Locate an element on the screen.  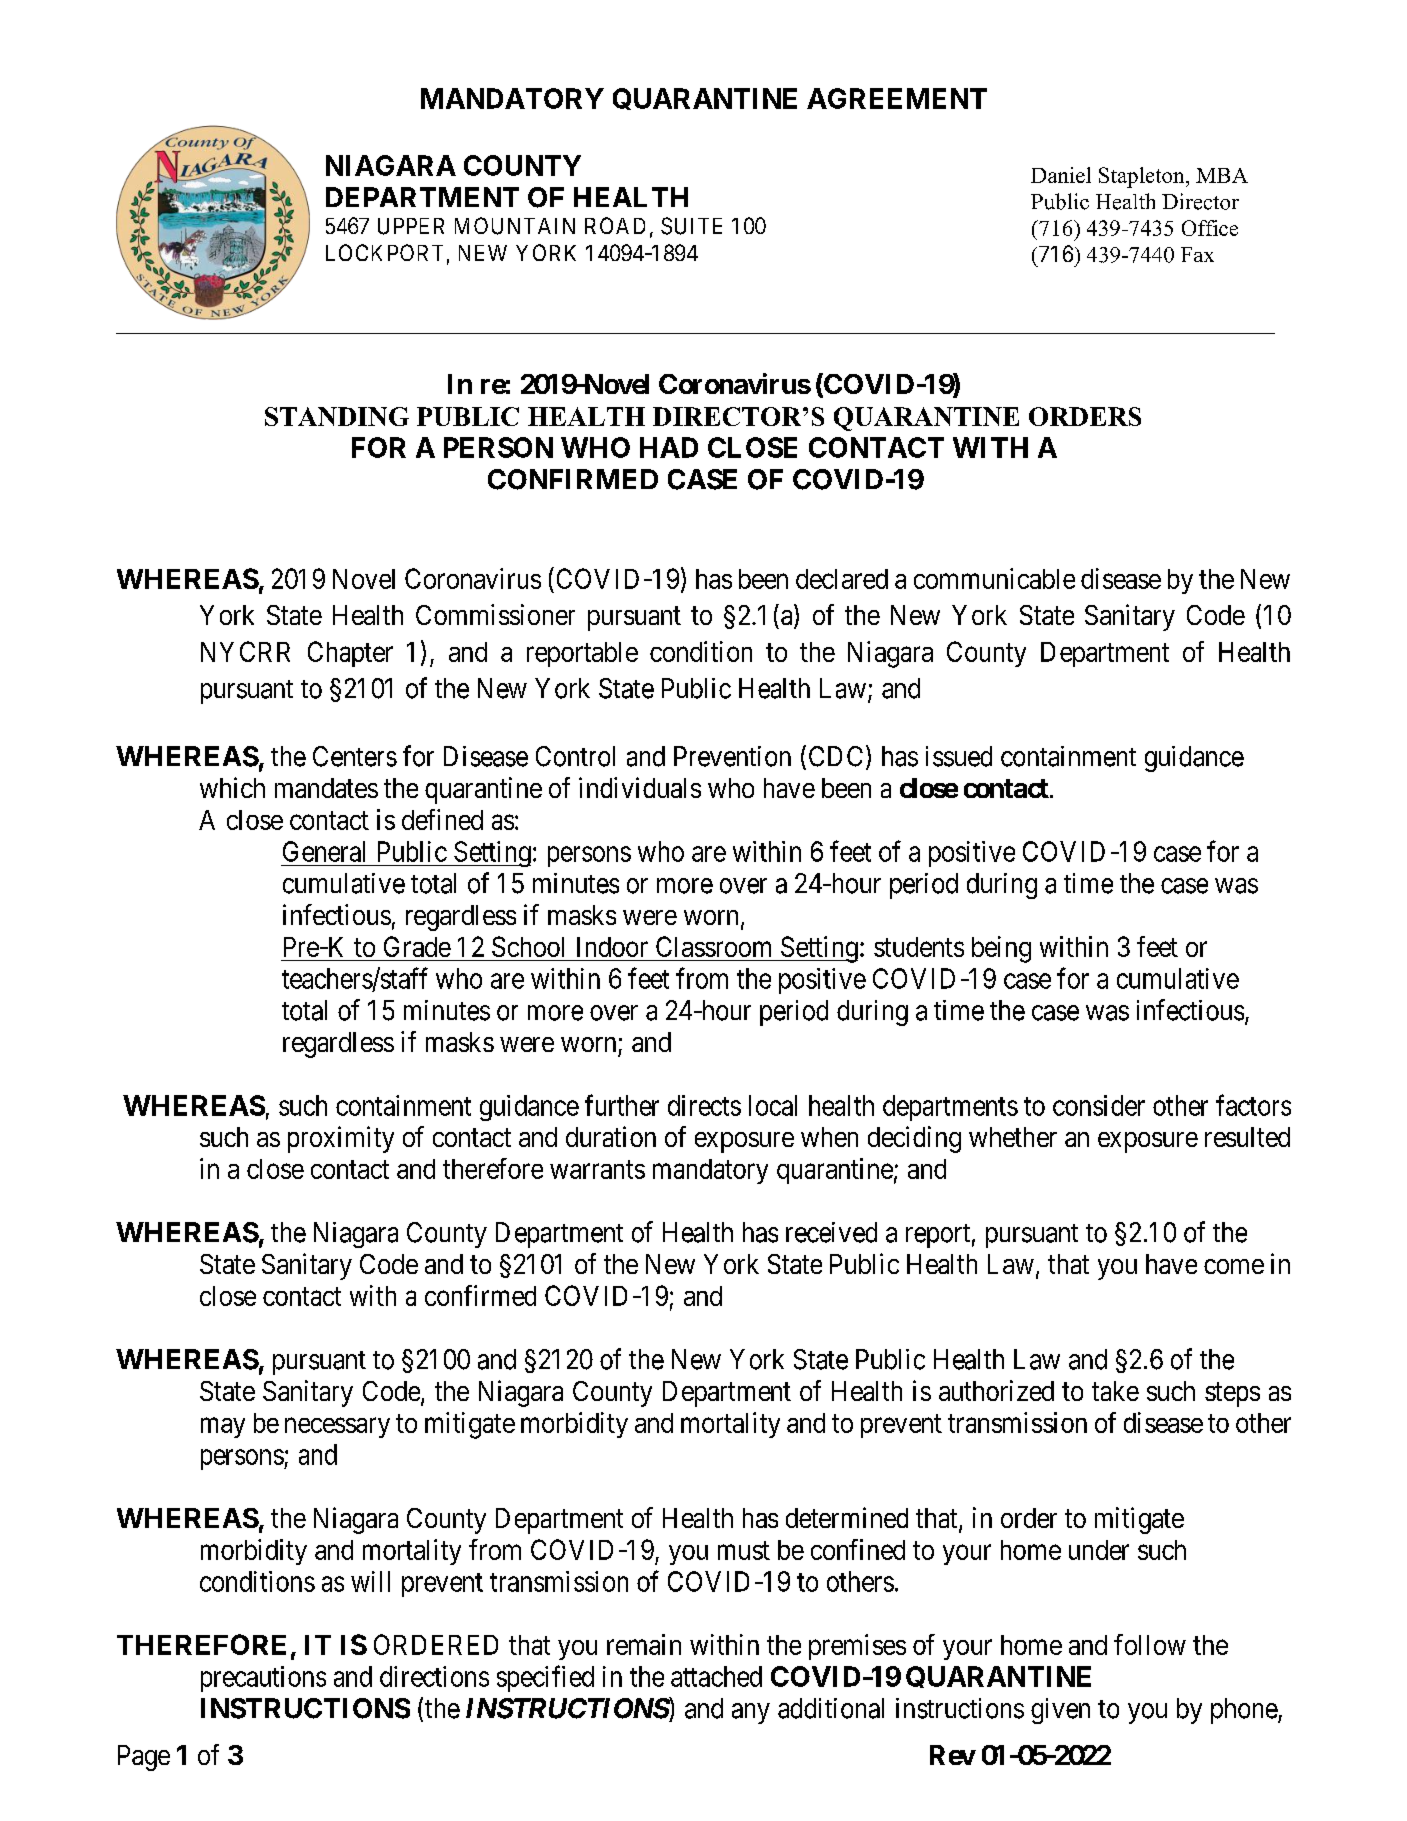
Stapleton is located at coordinates (1143, 177).
